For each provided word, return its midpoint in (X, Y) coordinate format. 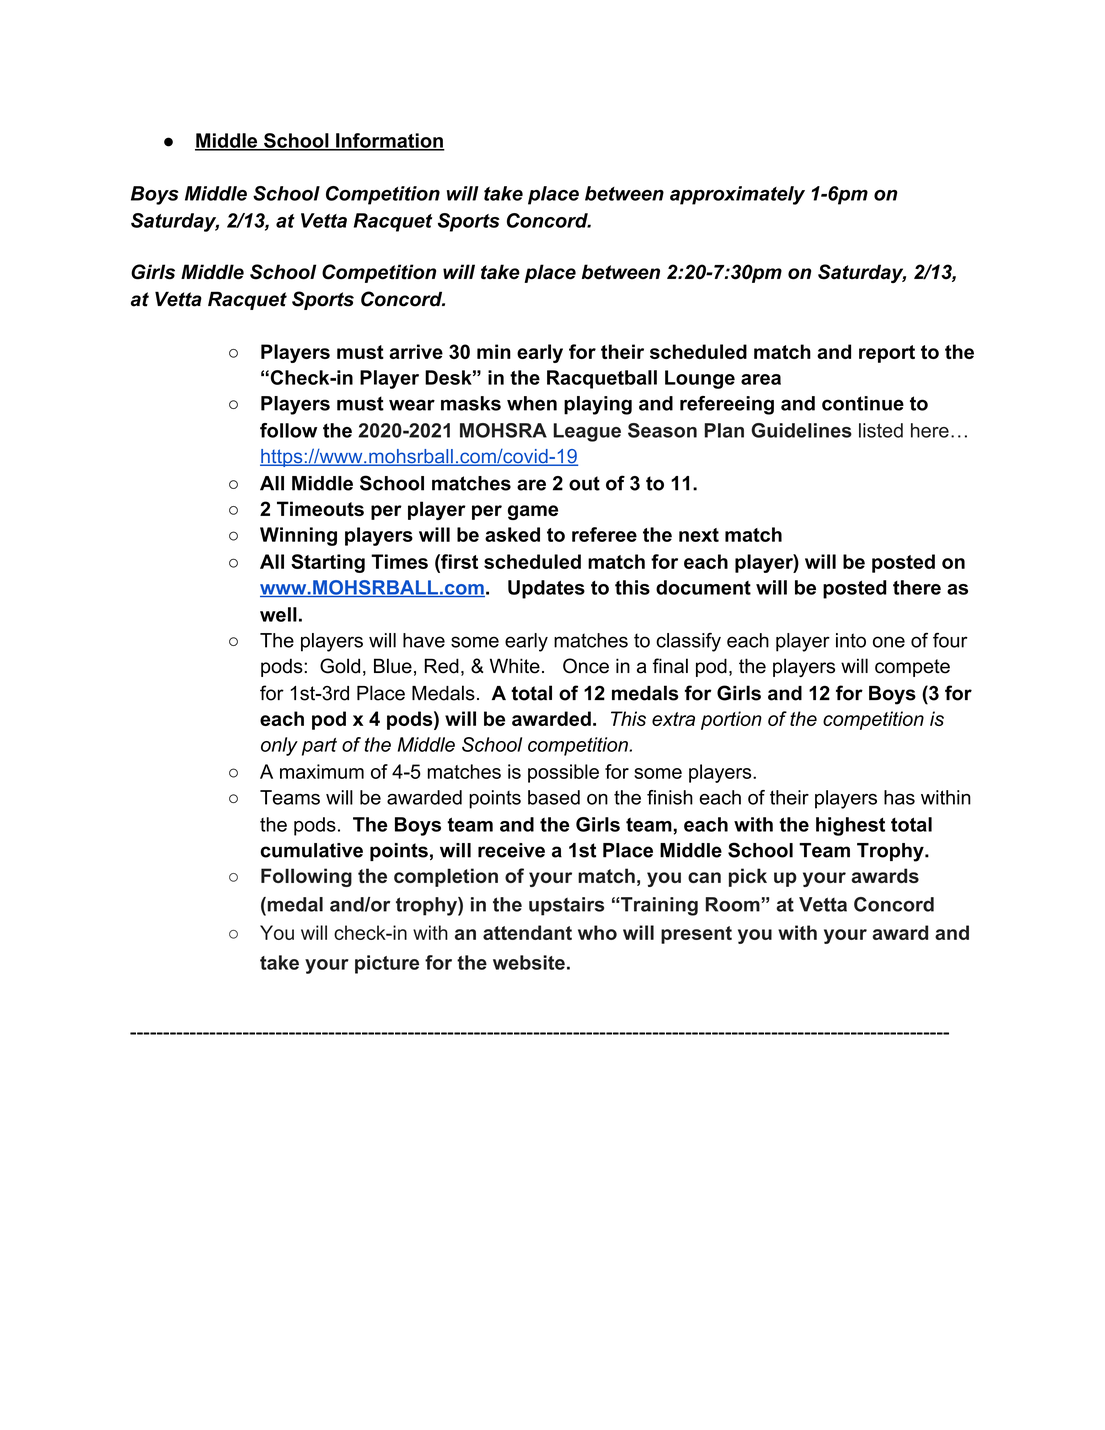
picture (387, 964)
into (851, 640)
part (319, 747)
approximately (737, 195)
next (699, 535)
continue (863, 403)
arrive (416, 351)
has (899, 797)
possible (563, 773)
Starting (328, 563)
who (597, 932)
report (887, 354)
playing (598, 405)
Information (389, 141)
